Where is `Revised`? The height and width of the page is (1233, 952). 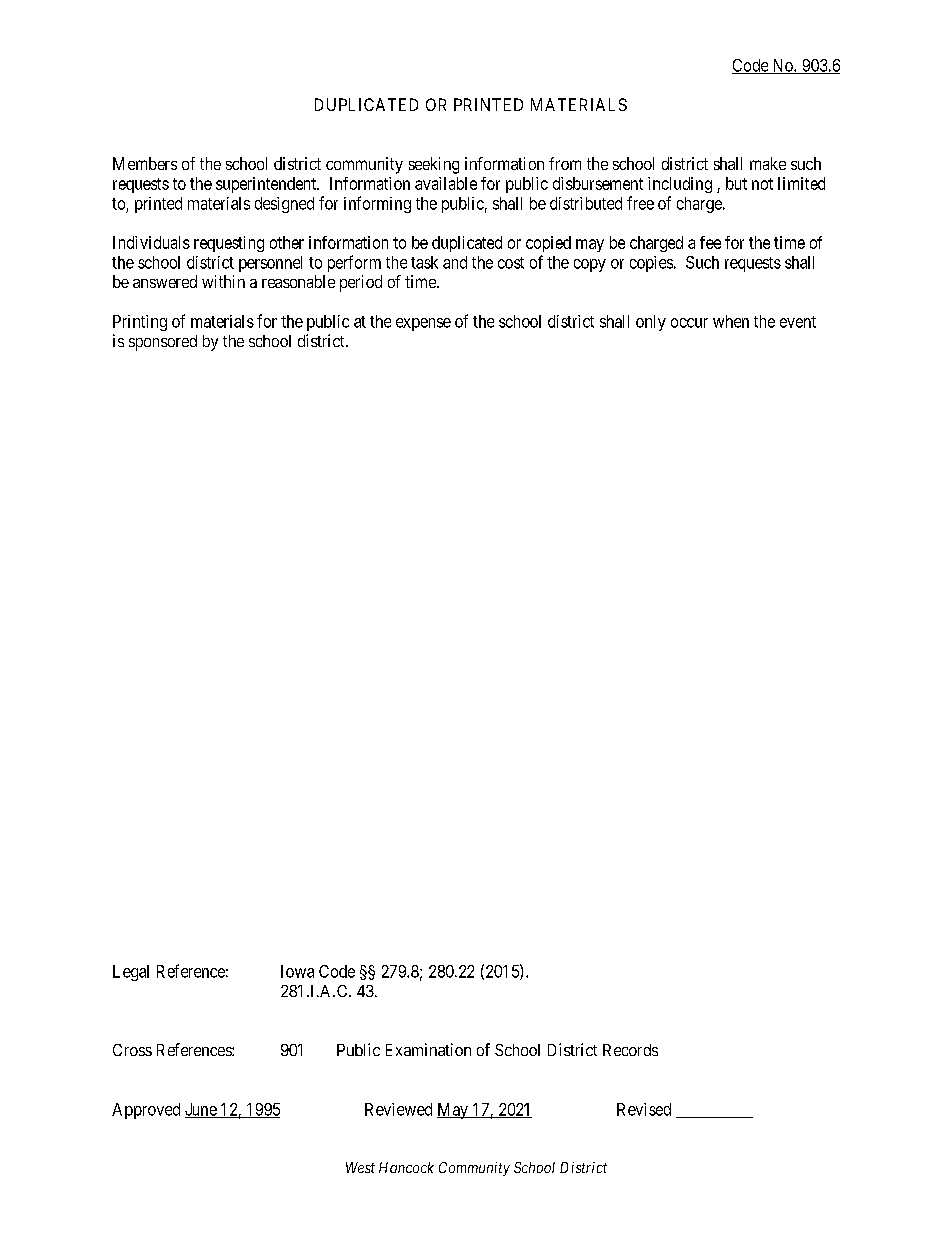
Revised is located at coordinates (644, 1109).
